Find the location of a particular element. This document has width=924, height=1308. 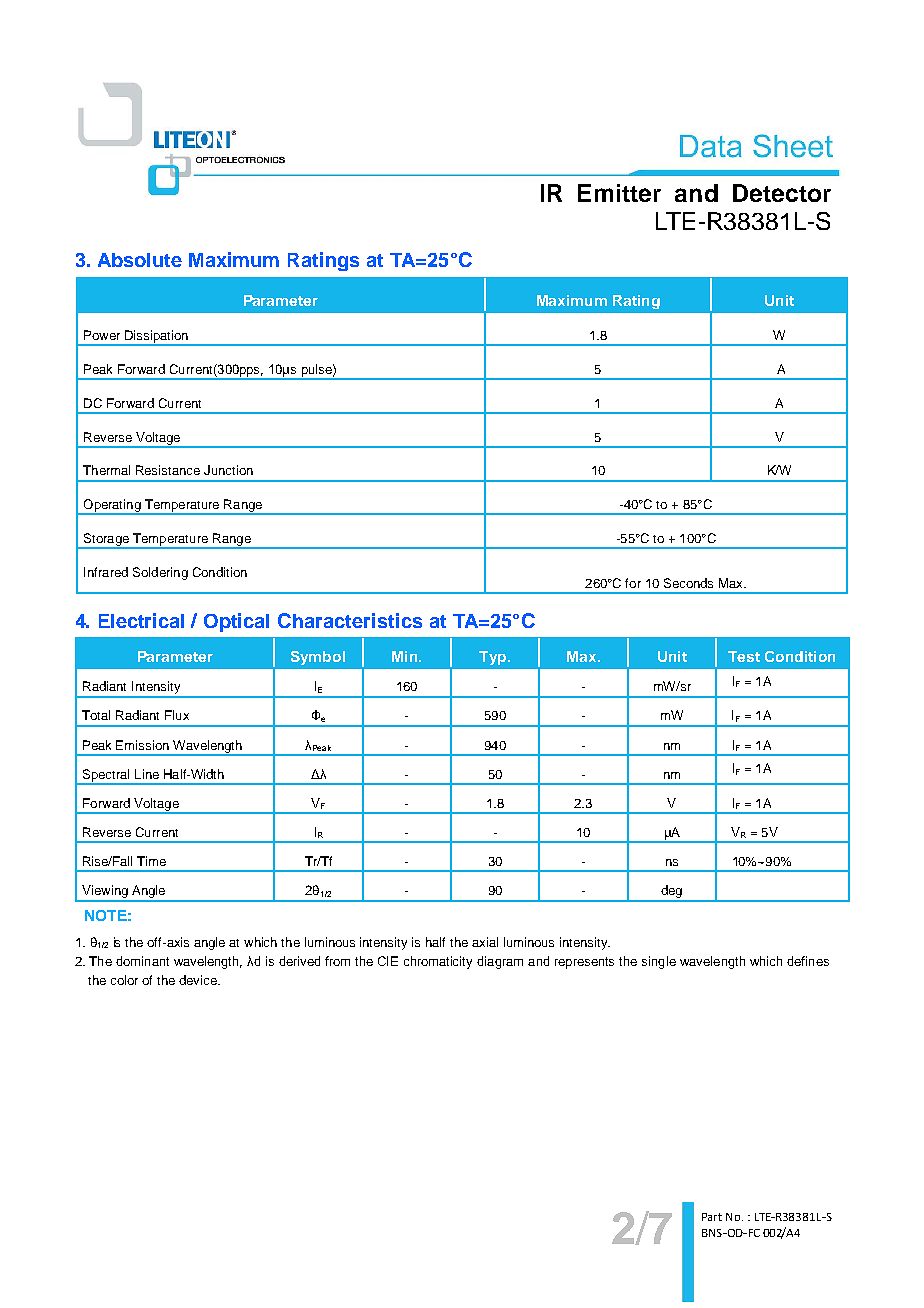

Typ is located at coordinates (494, 658).
